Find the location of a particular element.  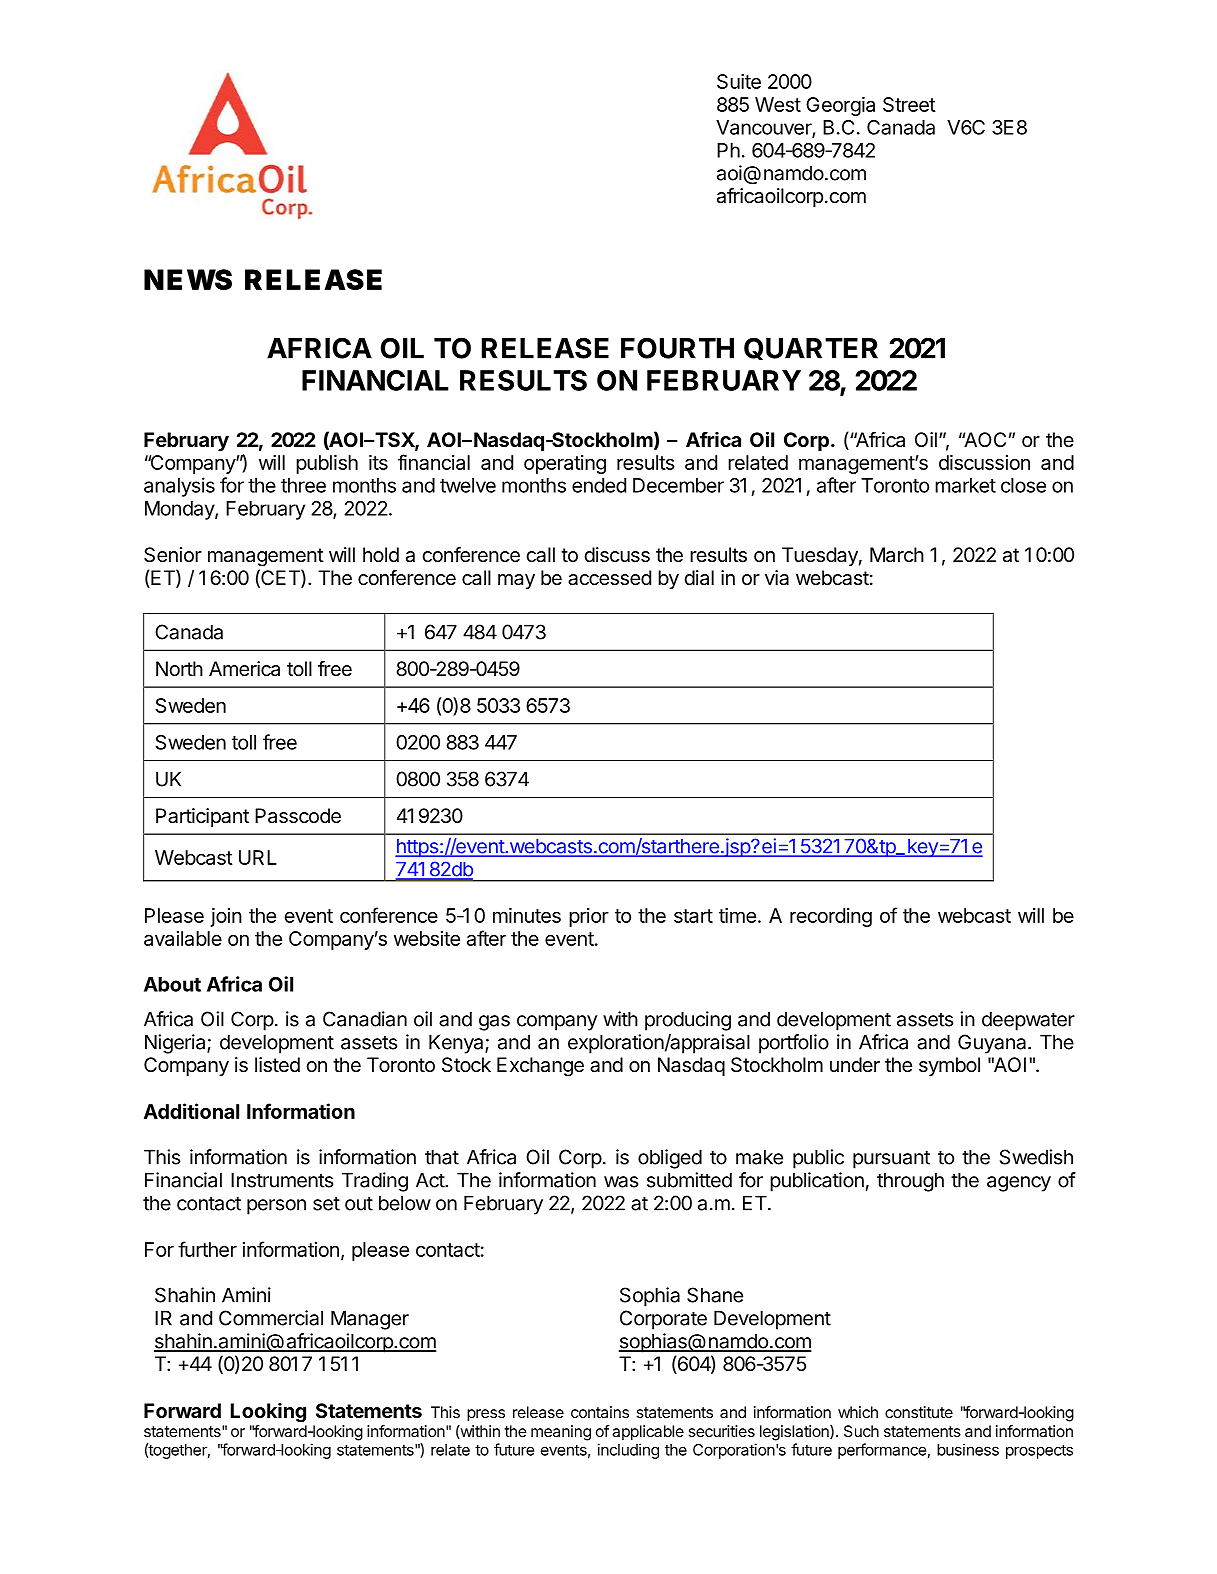

Suite is located at coordinates (739, 81).
